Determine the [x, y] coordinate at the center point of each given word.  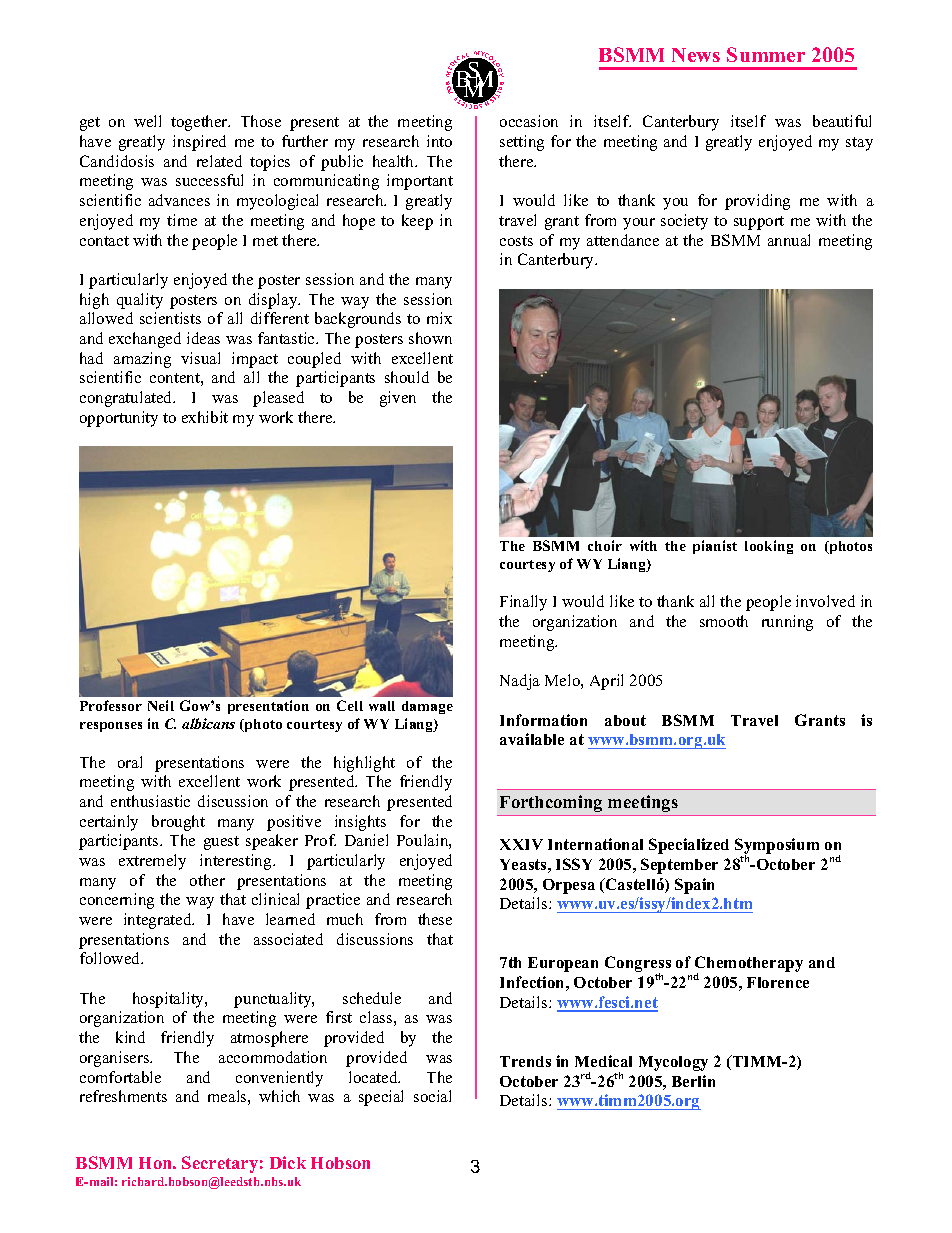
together [200, 123]
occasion [529, 121]
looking [769, 547]
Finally [523, 603]
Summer [766, 54]
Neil [161, 705]
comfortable [120, 1077]
